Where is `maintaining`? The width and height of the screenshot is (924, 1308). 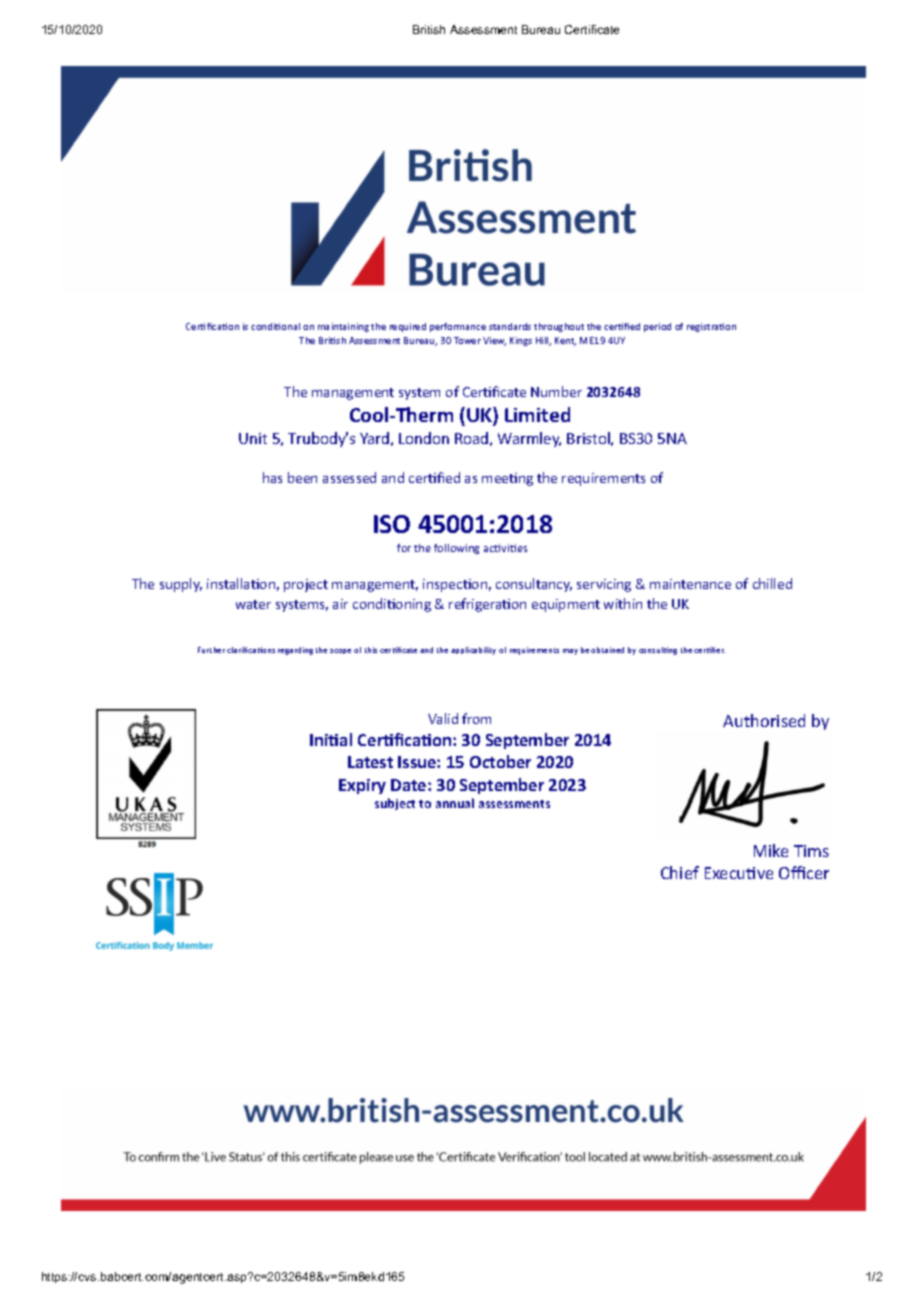 maintaining is located at coordinates (343, 327).
